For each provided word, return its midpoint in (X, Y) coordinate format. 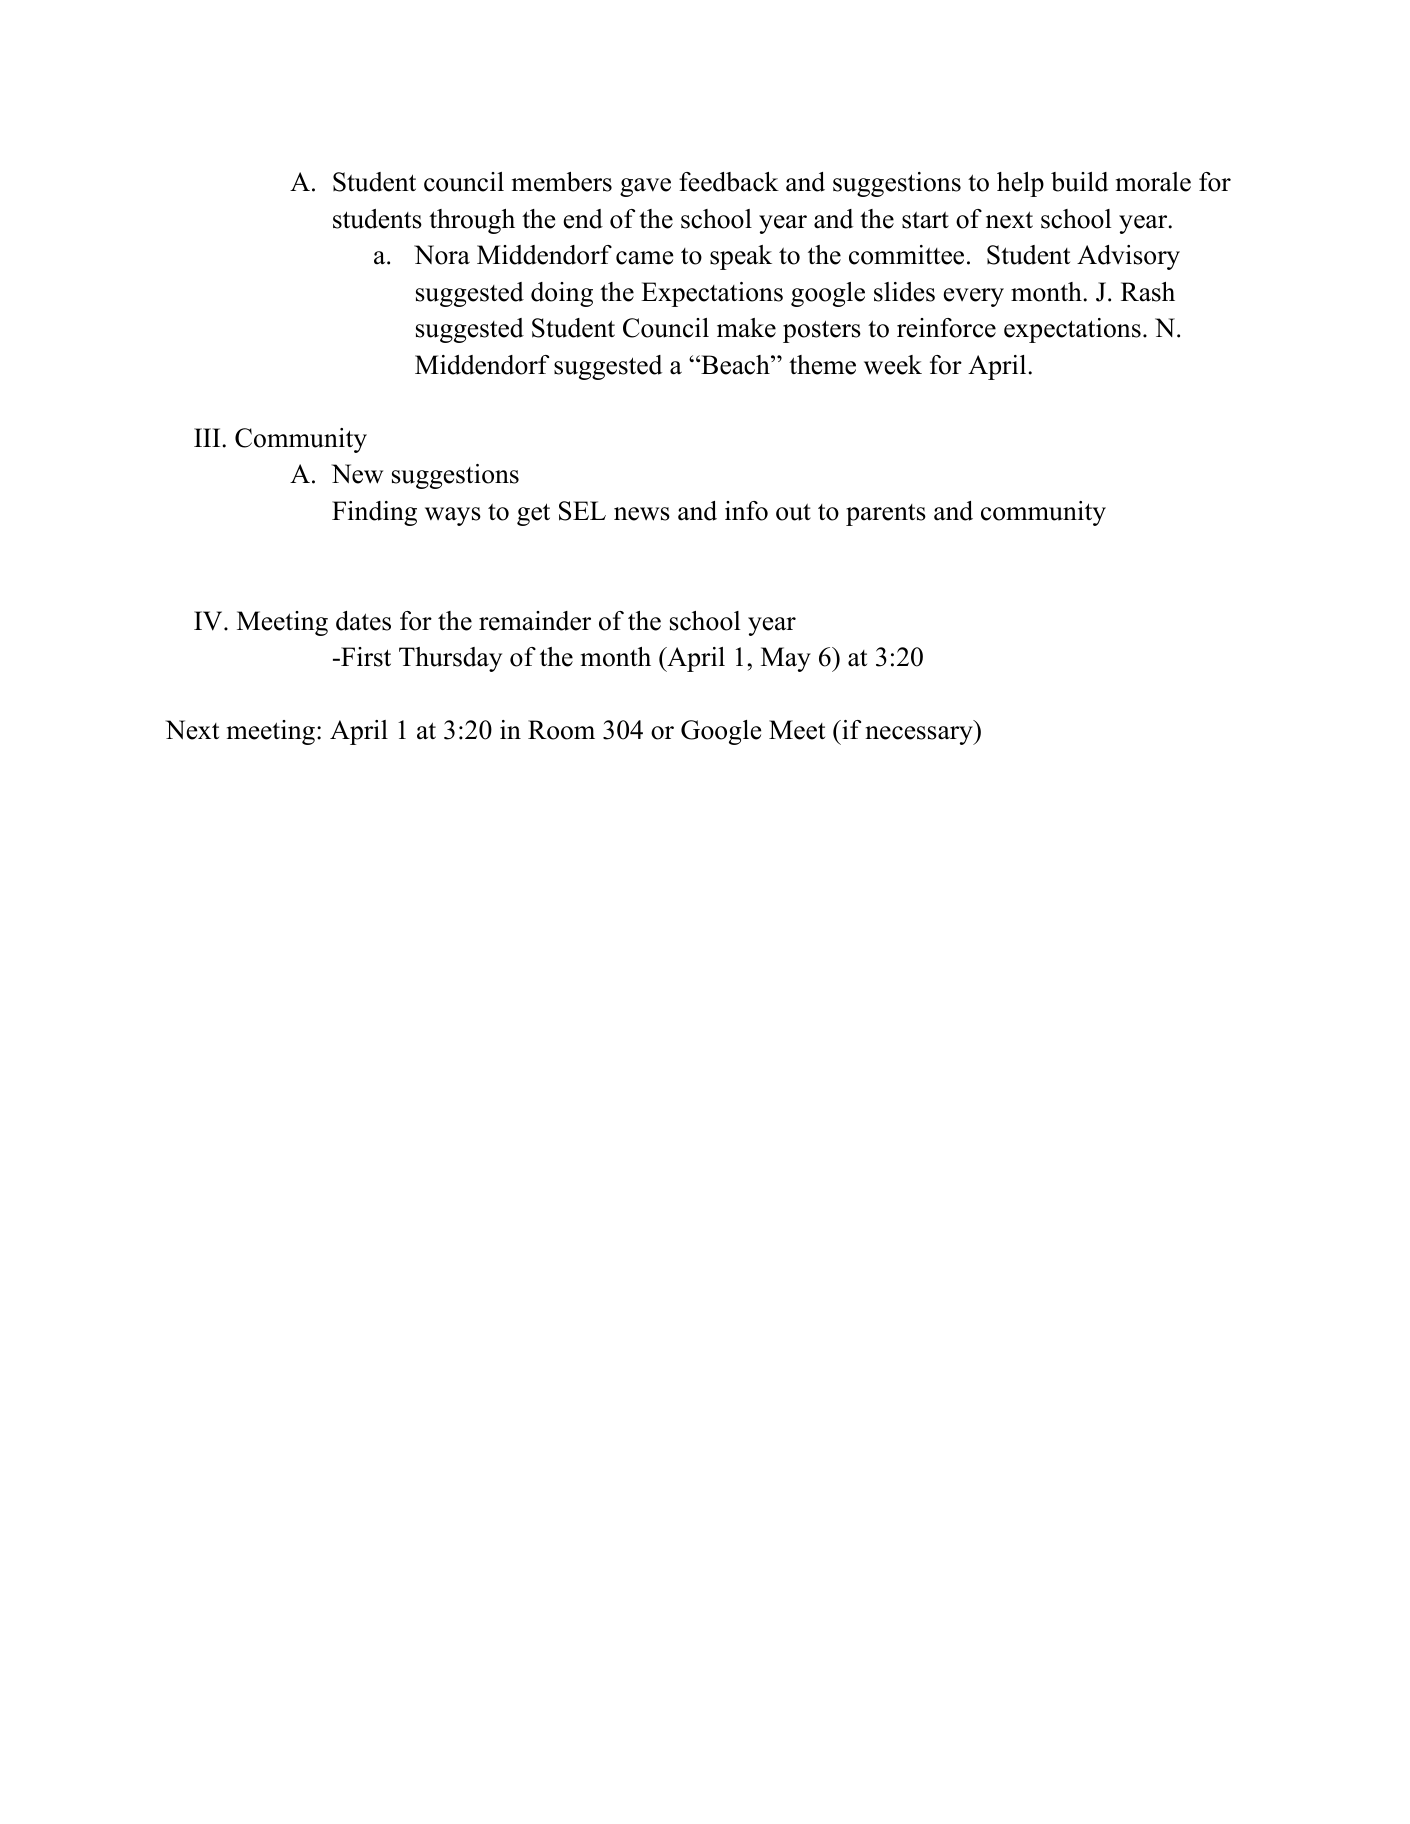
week (893, 365)
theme (822, 365)
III (208, 437)
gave (645, 187)
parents (886, 515)
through (472, 221)
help (1020, 184)
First (365, 657)
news (642, 514)
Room (561, 730)
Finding (374, 513)
